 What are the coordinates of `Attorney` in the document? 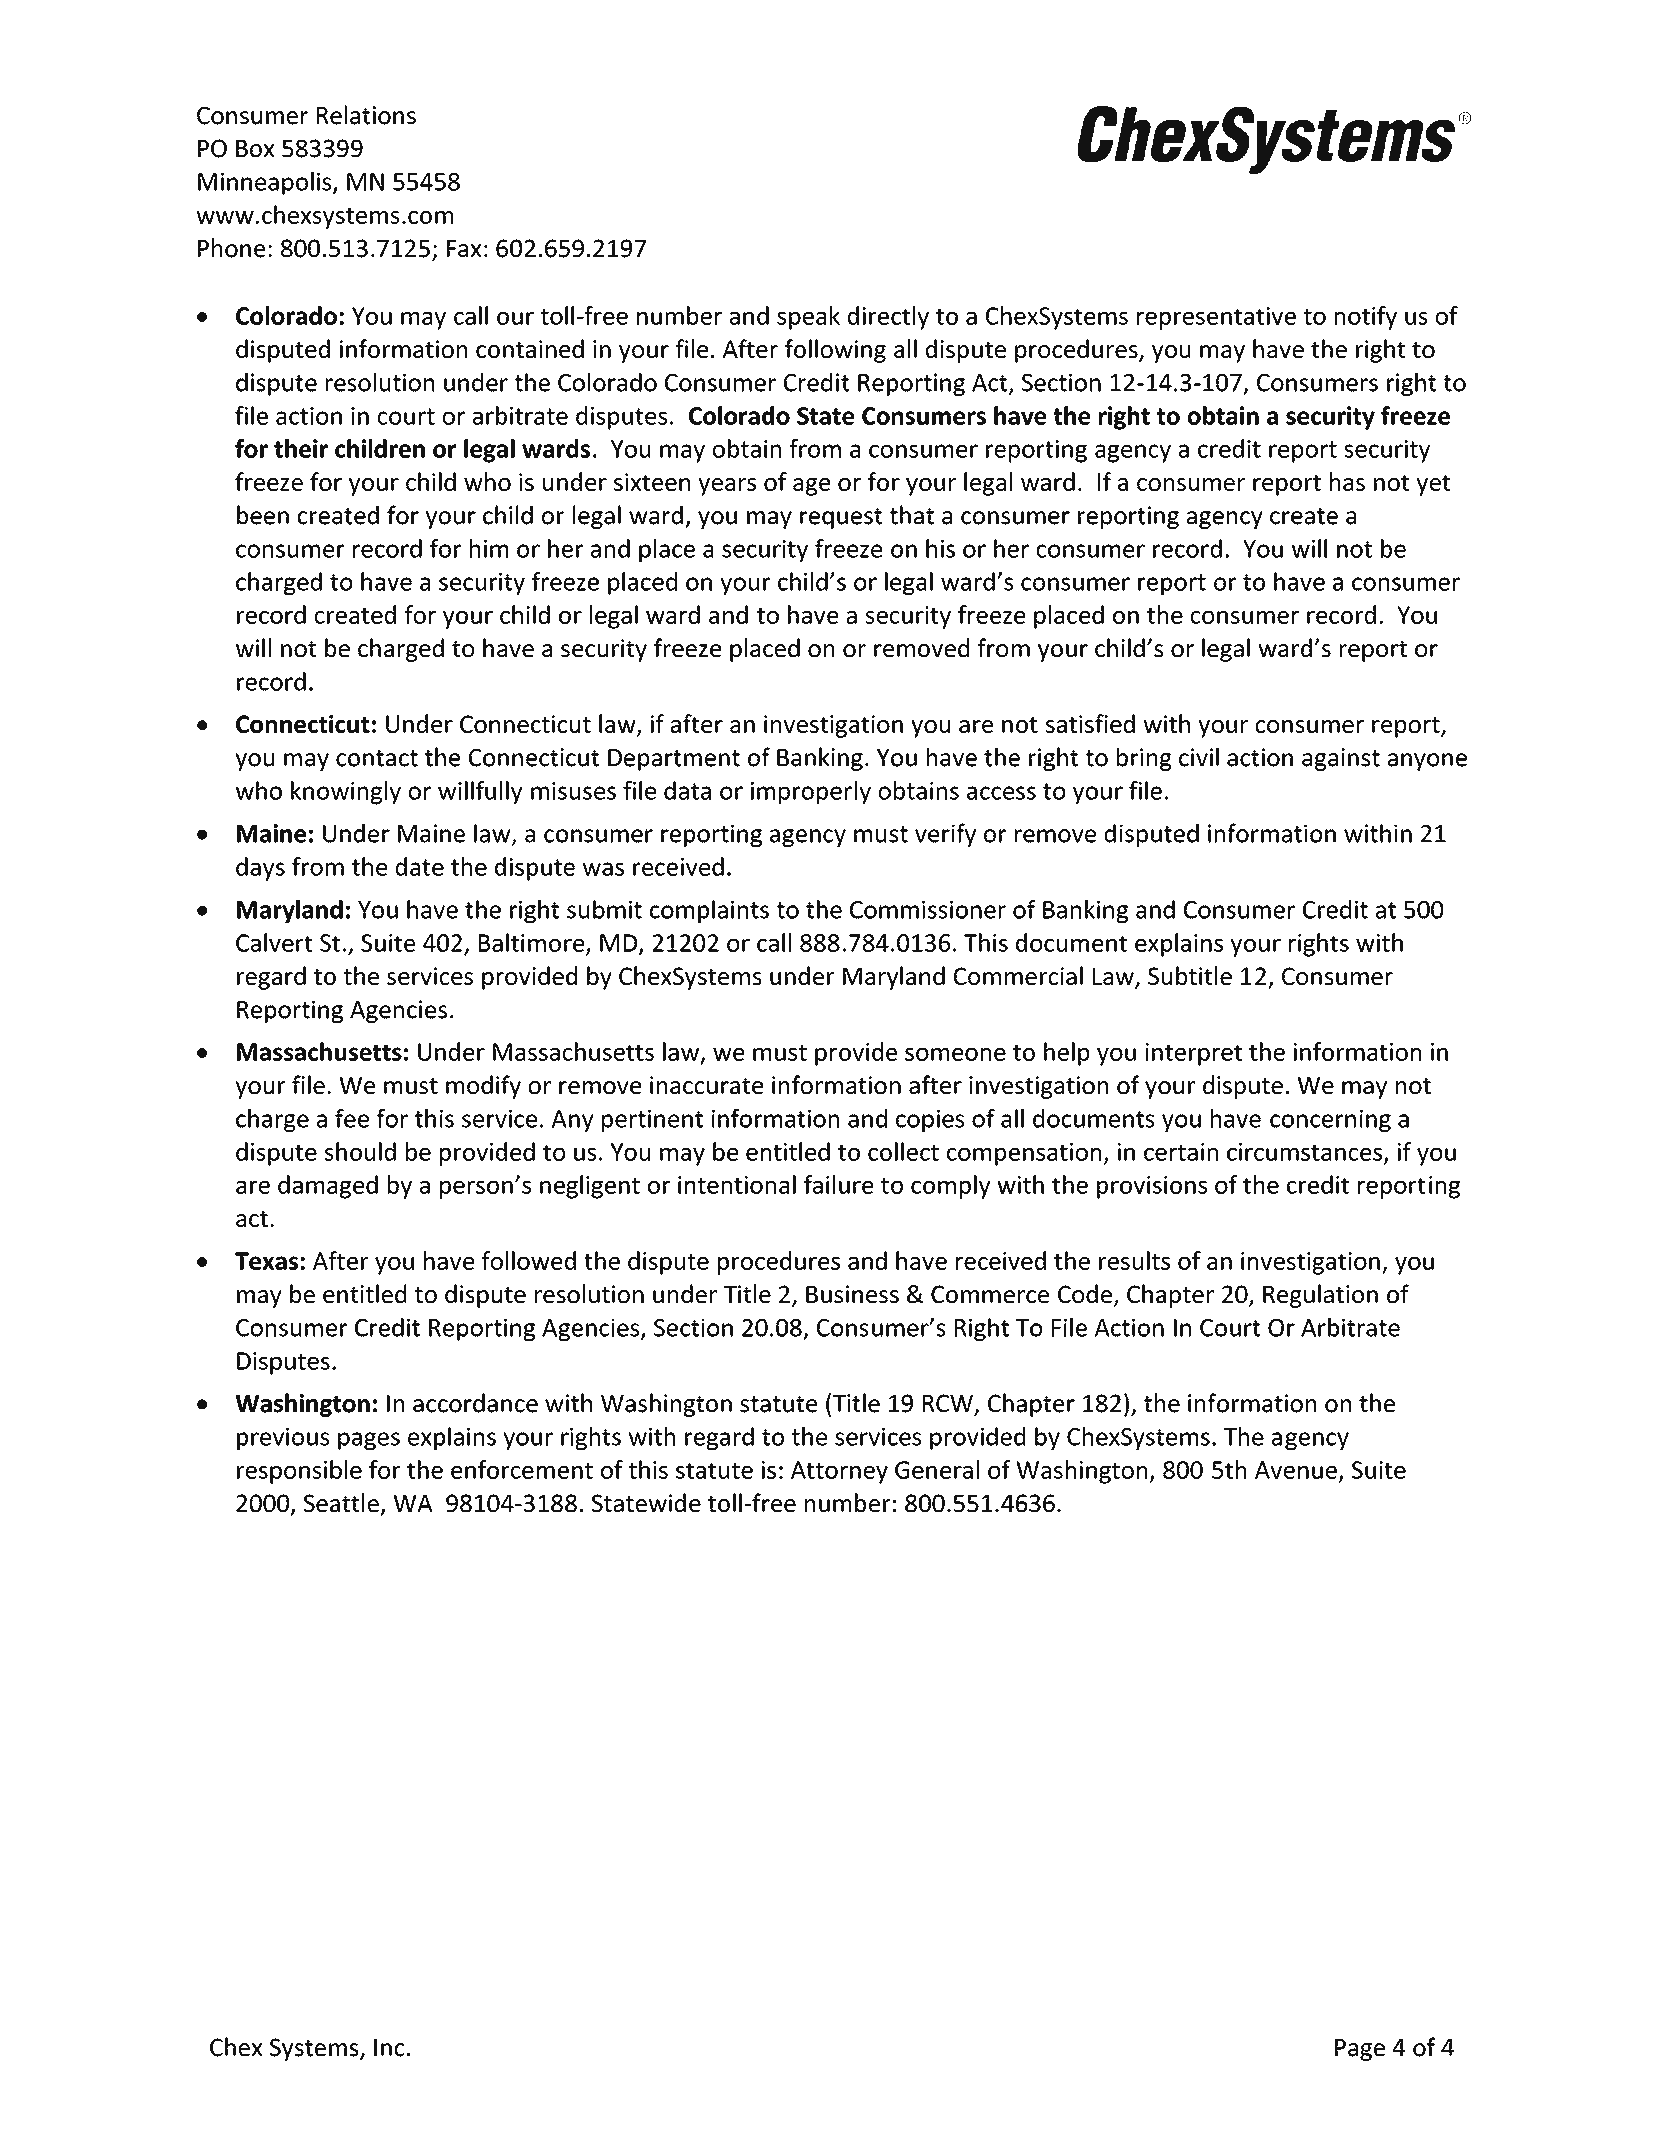 It's located at (839, 1472).
